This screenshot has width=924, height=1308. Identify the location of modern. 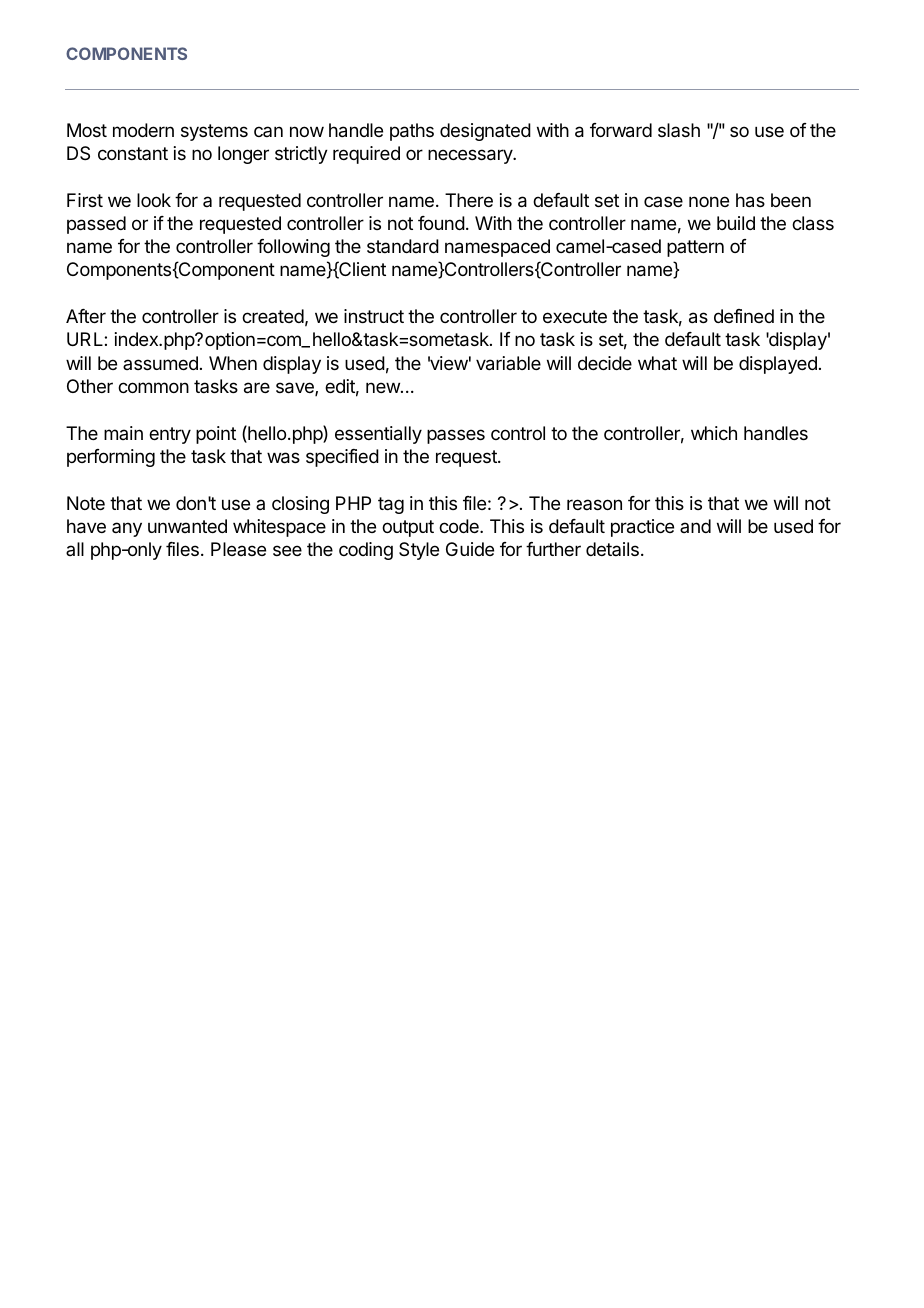
(143, 130).
